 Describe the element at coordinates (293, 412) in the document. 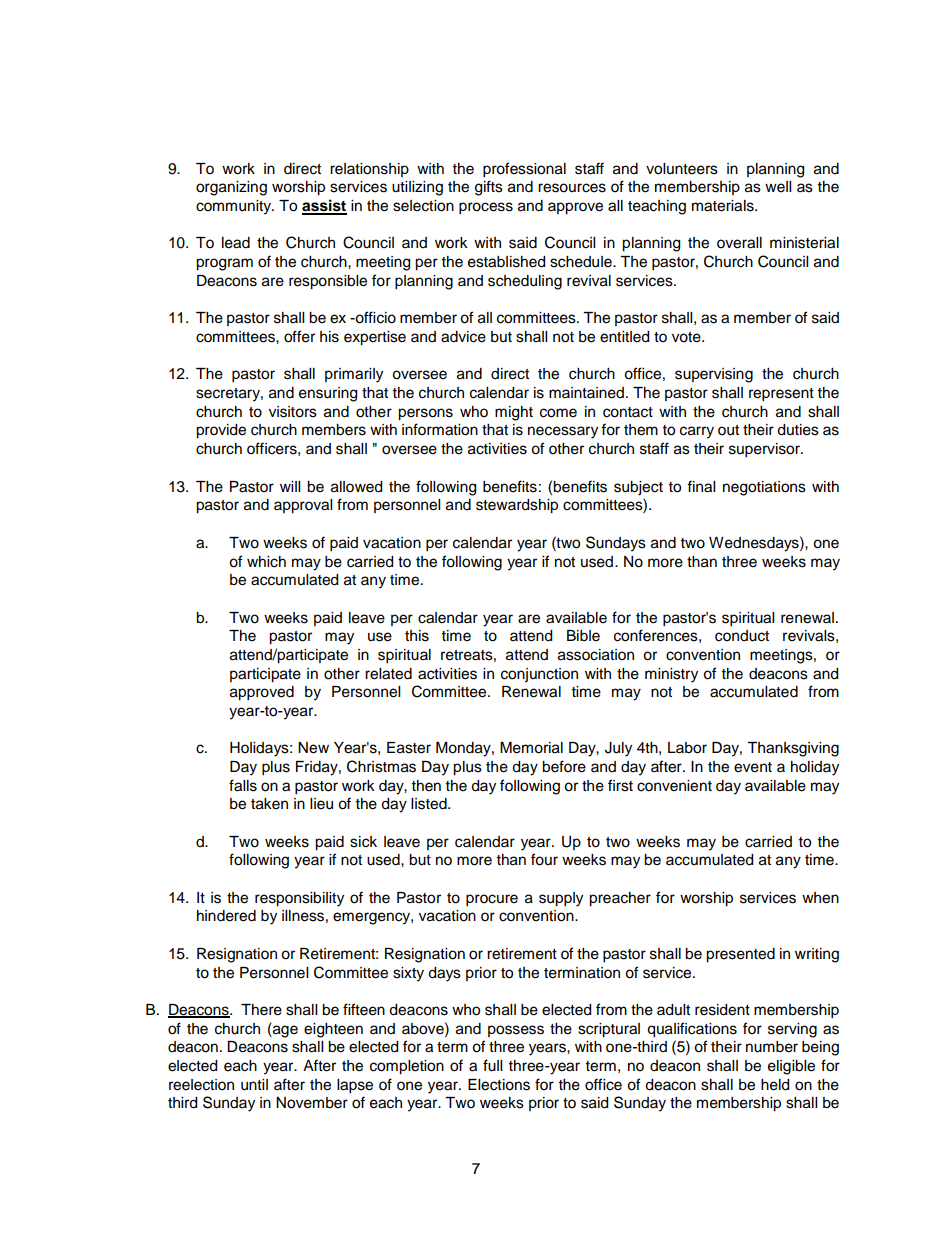

I see `visitors` at that location.
